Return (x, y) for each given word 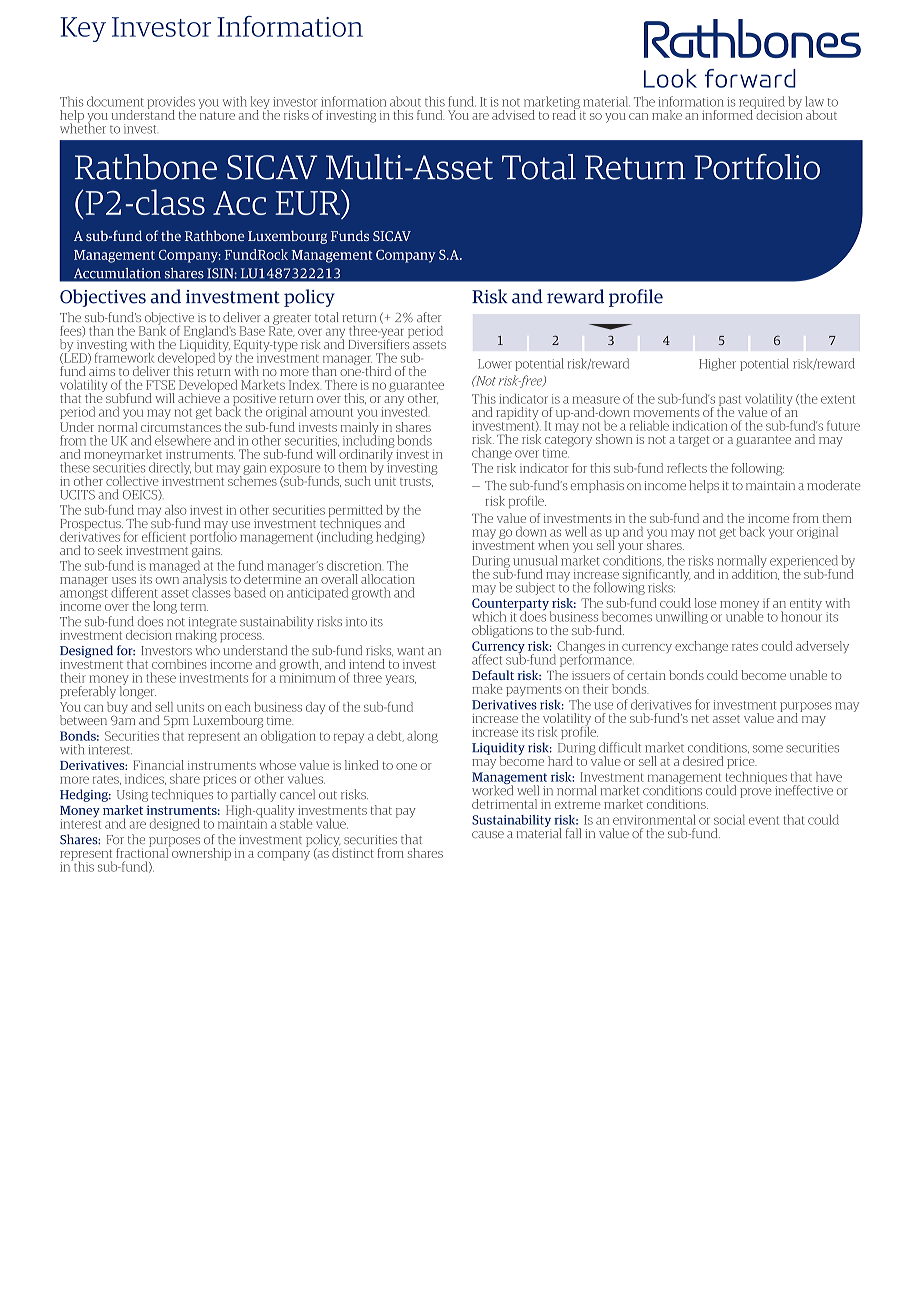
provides (171, 103)
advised (513, 115)
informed (728, 114)
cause (488, 834)
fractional (143, 852)
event (764, 820)
